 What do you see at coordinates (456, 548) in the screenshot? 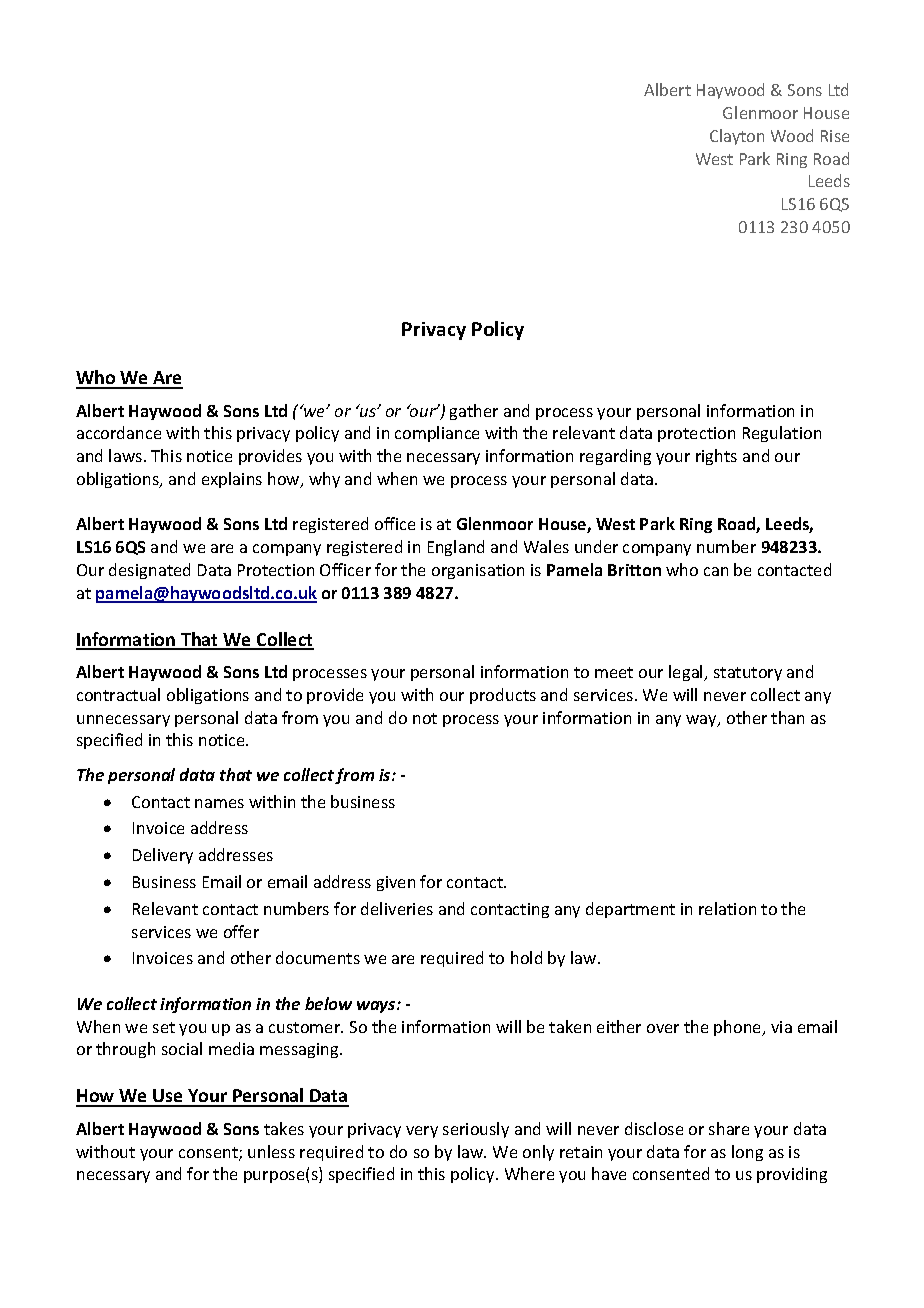
I see `England` at bounding box center [456, 548].
